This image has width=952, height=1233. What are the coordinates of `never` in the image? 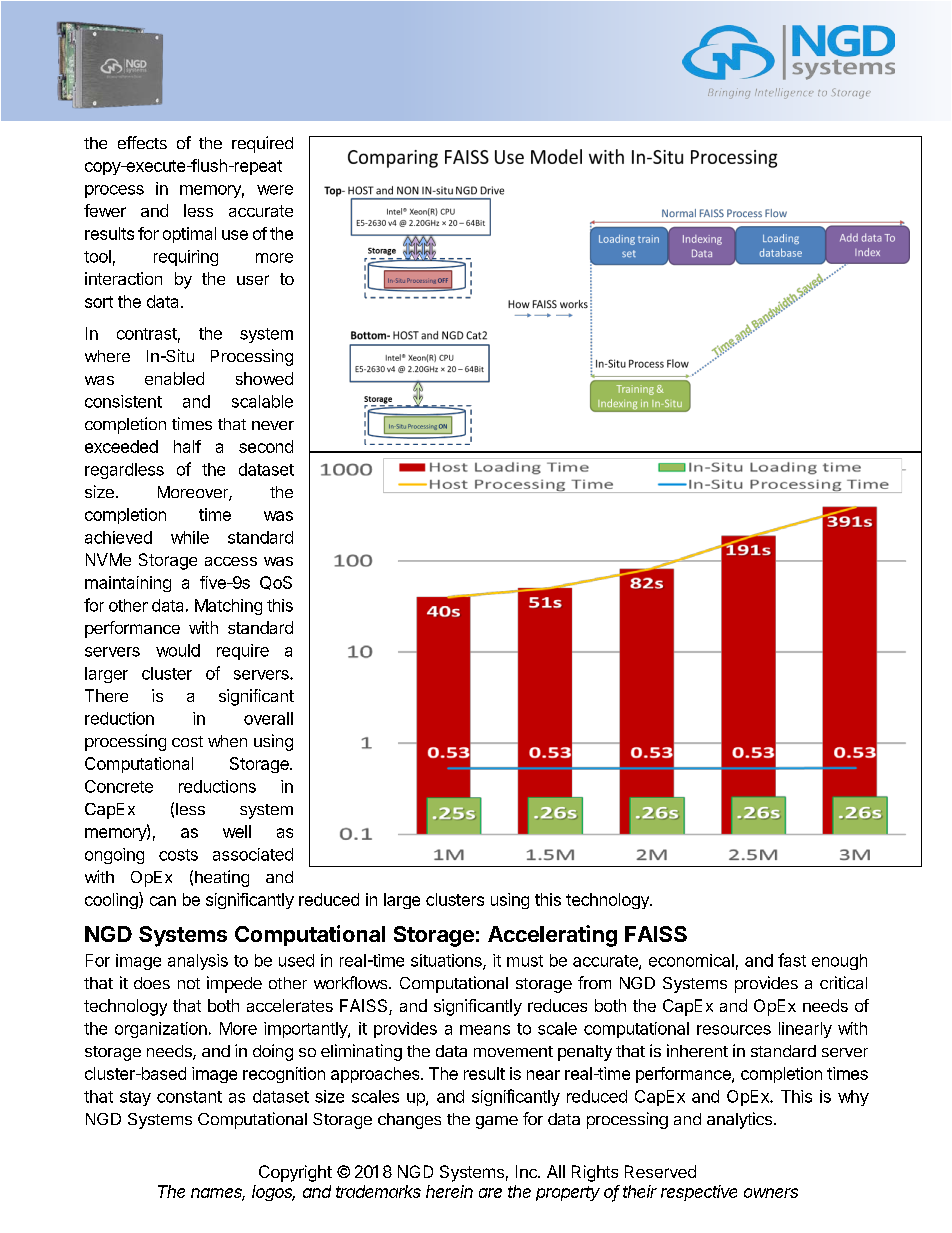 It's located at (273, 425).
